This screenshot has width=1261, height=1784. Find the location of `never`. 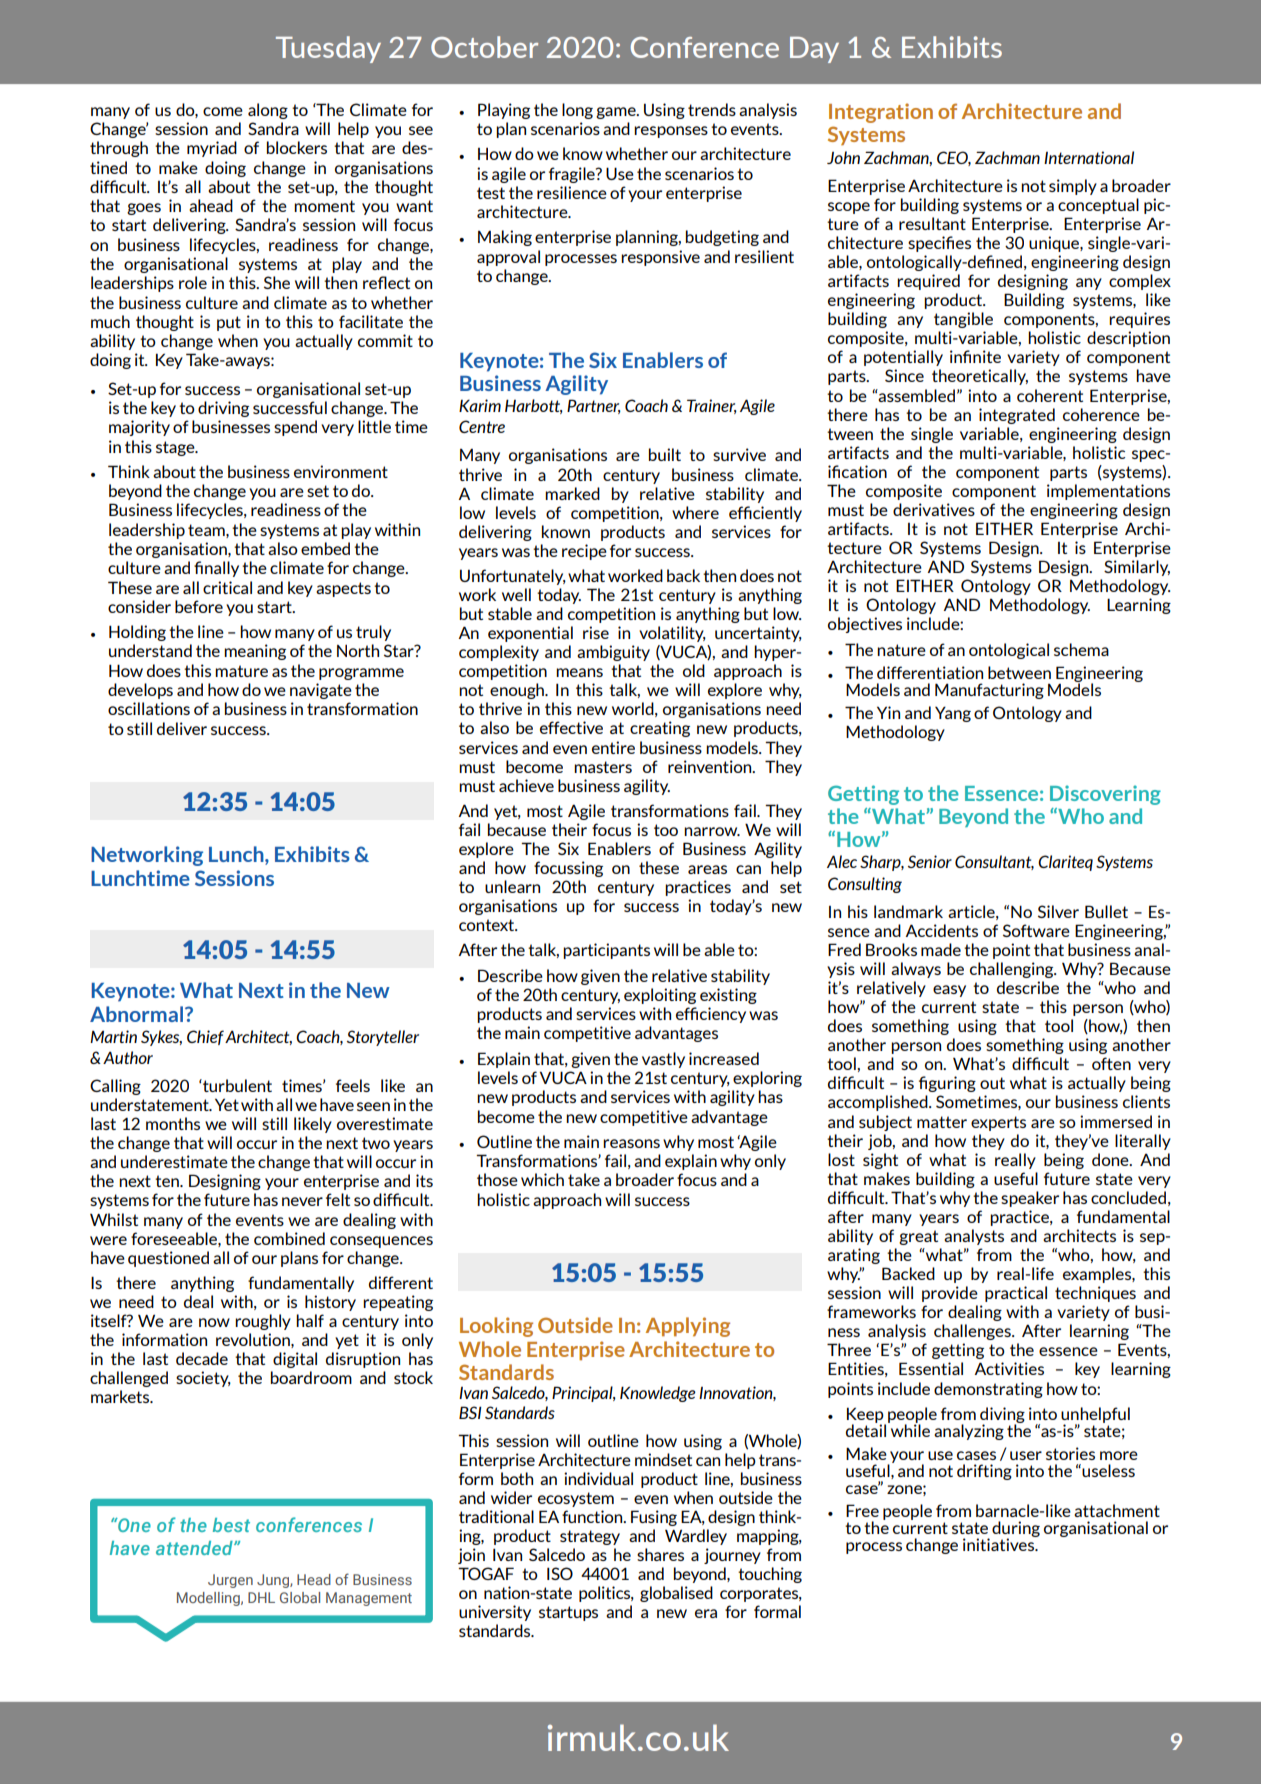

never is located at coordinates (302, 1201).
